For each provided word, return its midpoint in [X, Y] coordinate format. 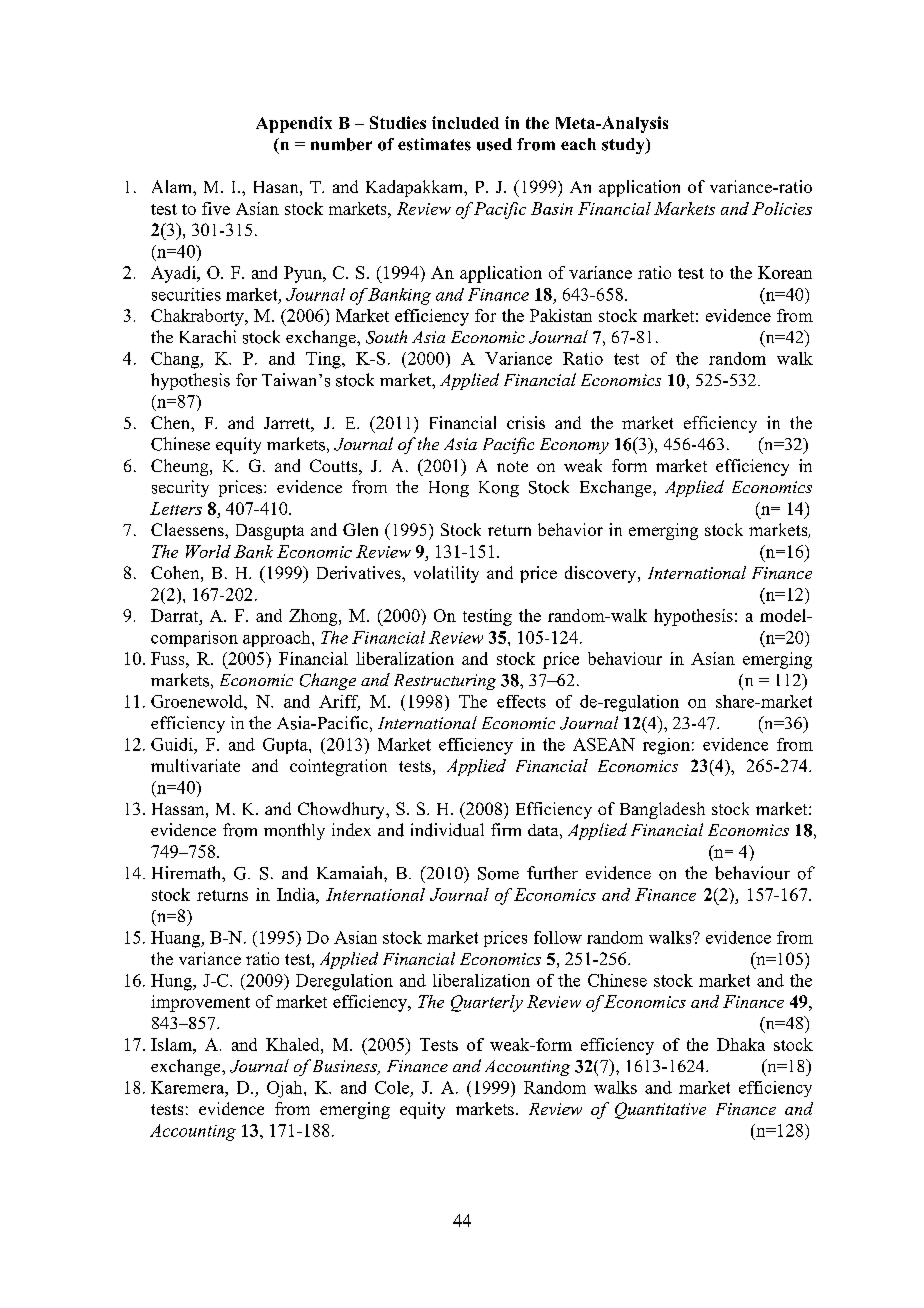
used [494, 144]
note [512, 466]
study [624, 146]
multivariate [195, 765]
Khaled [294, 1044]
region [666, 746]
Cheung [181, 467]
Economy [574, 446]
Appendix [294, 124]
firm [506, 829]
